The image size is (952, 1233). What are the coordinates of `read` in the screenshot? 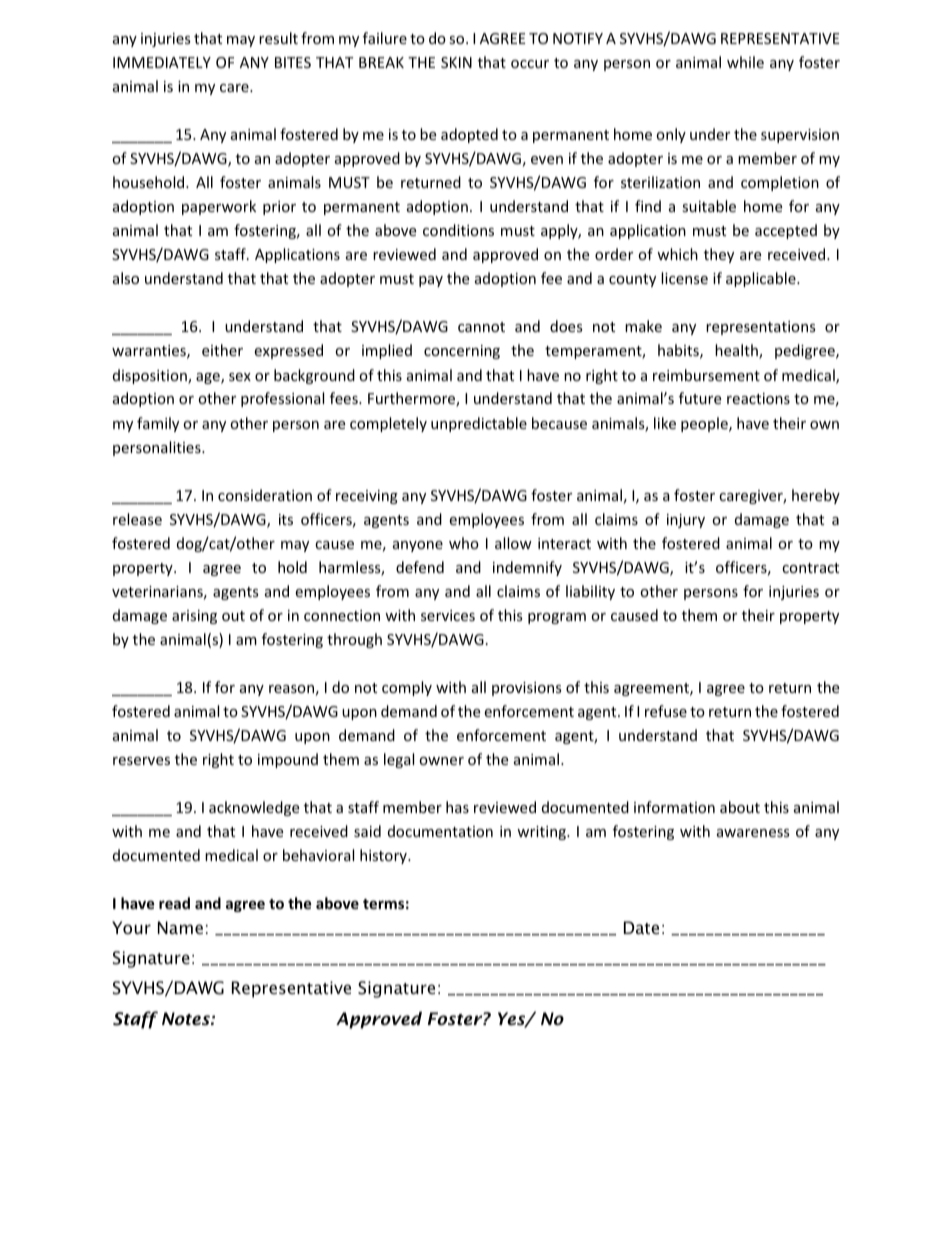 It's located at (174, 903).
